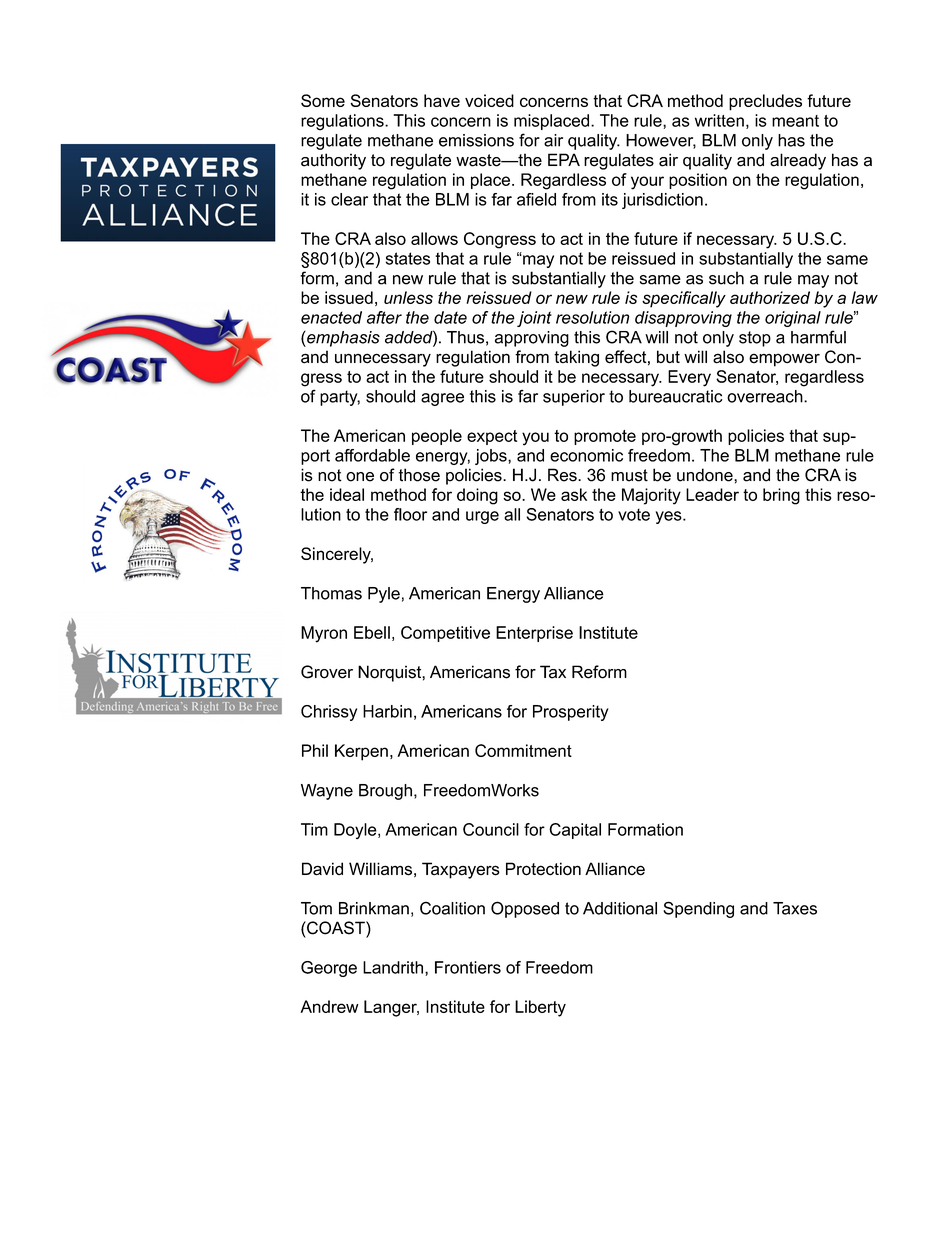  What do you see at coordinates (795, 908) in the screenshot?
I see `Taxes` at bounding box center [795, 908].
